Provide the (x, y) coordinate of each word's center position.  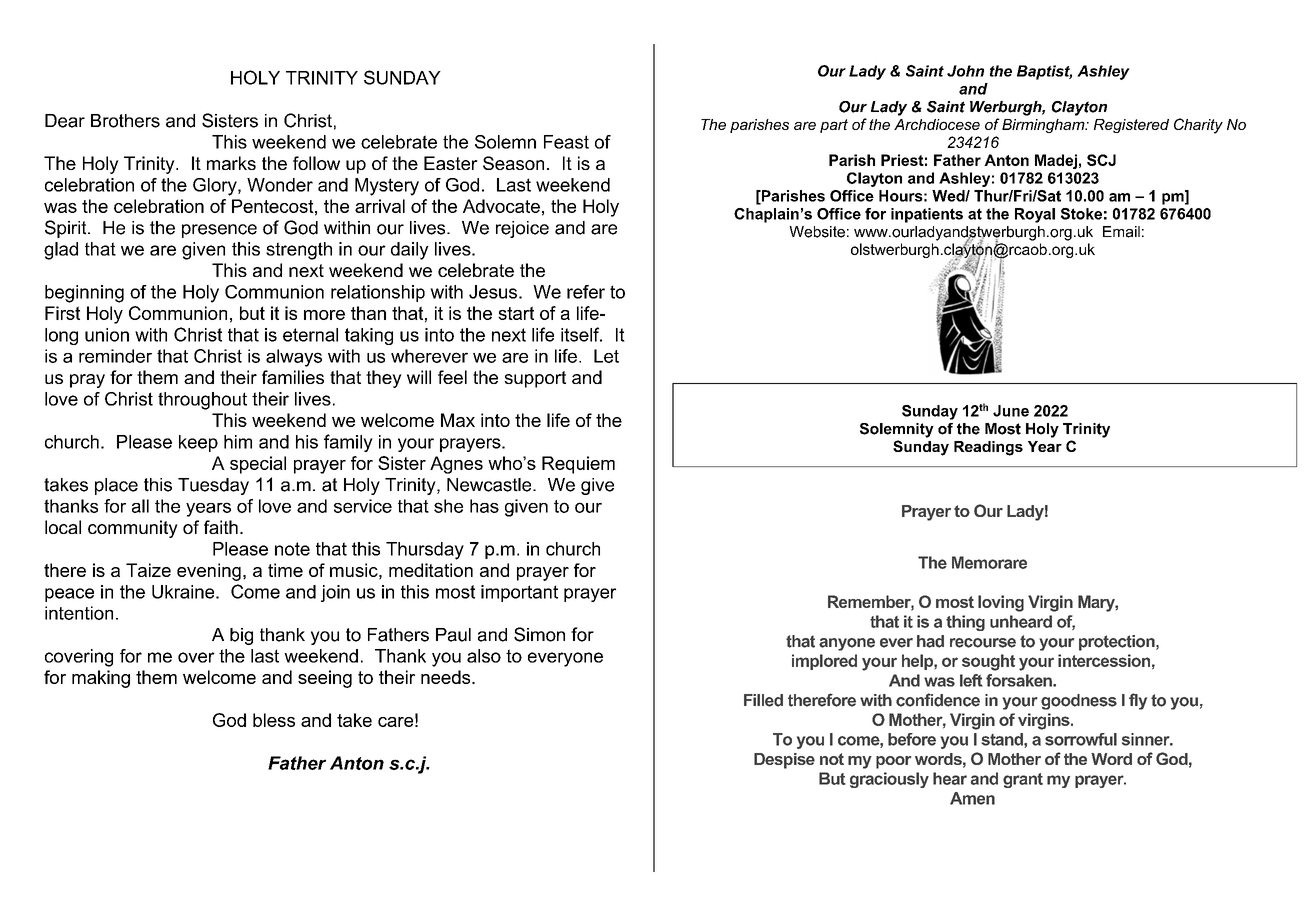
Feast (566, 142)
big (241, 636)
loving (1001, 603)
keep (198, 443)
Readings (988, 448)
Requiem (578, 465)
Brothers (125, 121)
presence (219, 231)
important (519, 593)
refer (586, 292)
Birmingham (1044, 126)
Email (1121, 232)
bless (274, 720)
